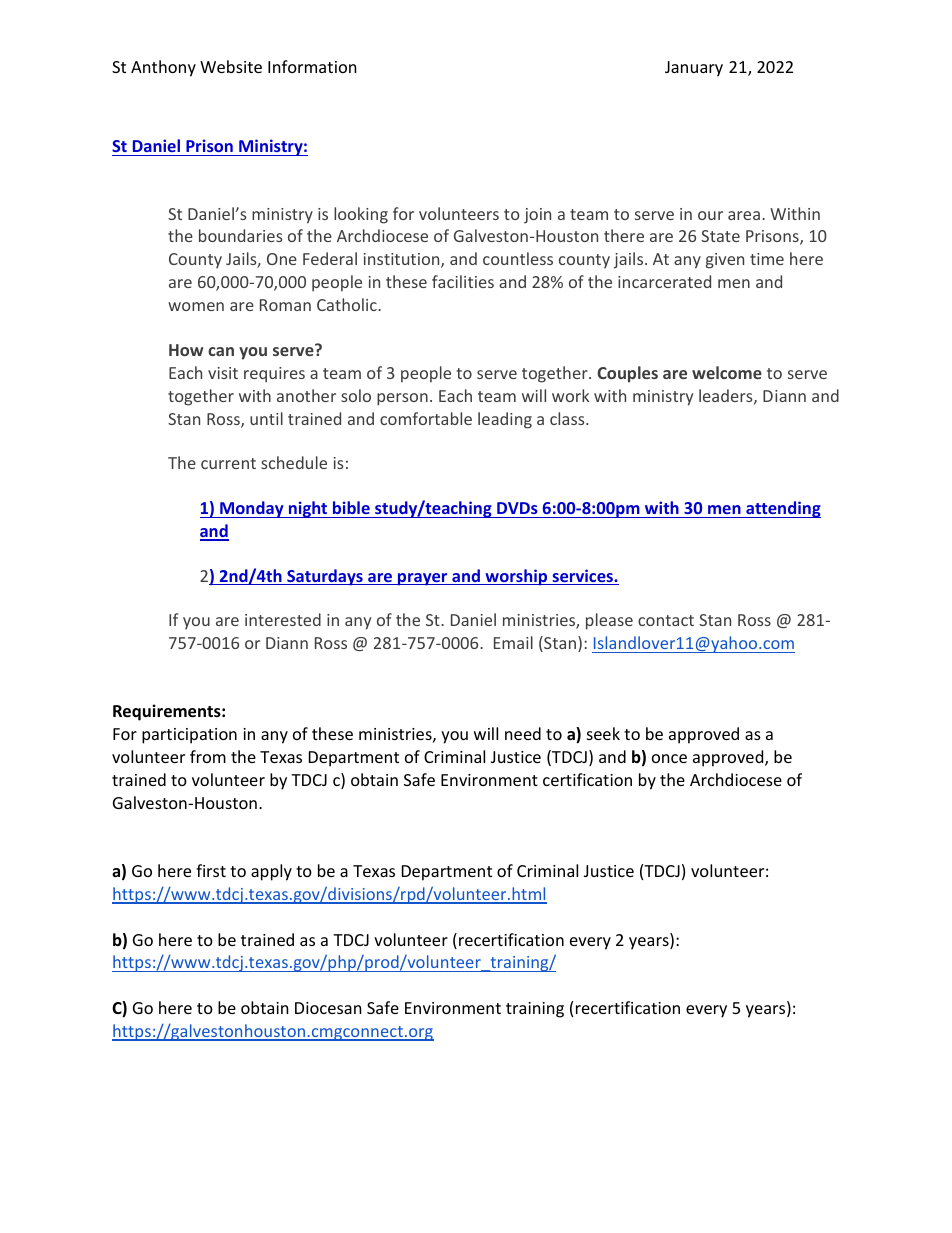 This image has width=952, height=1233. I want to click on attending, so click(782, 509).
